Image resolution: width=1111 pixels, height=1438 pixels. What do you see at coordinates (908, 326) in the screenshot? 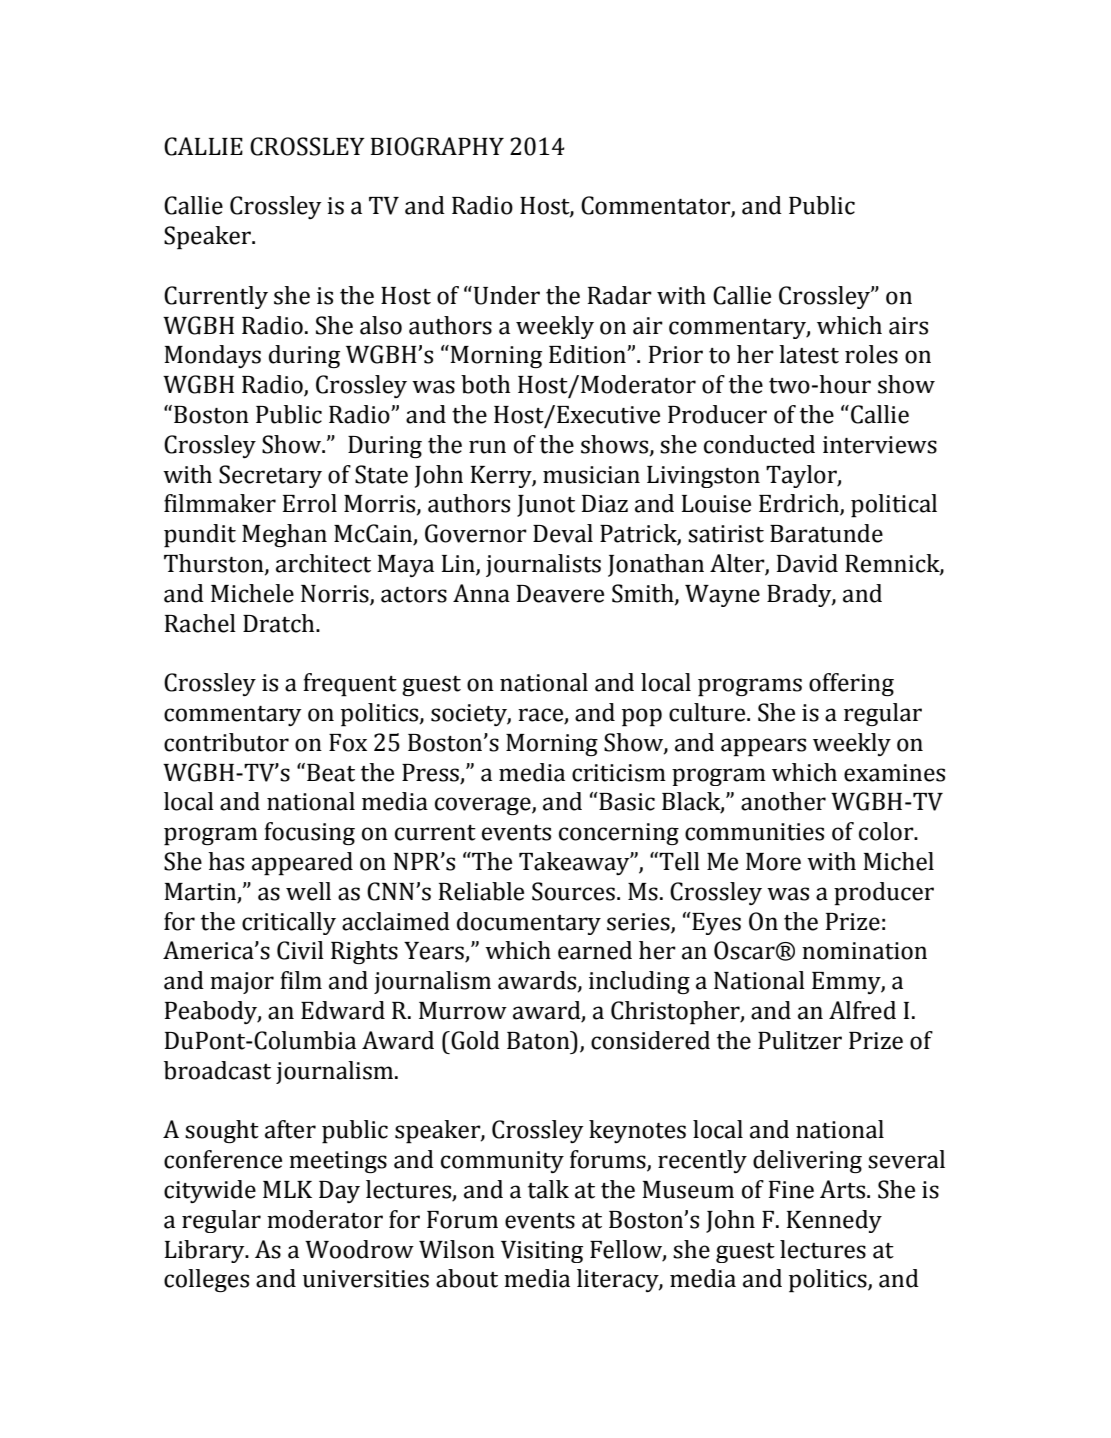
I see `airs` at bounding box center [908, 326].
